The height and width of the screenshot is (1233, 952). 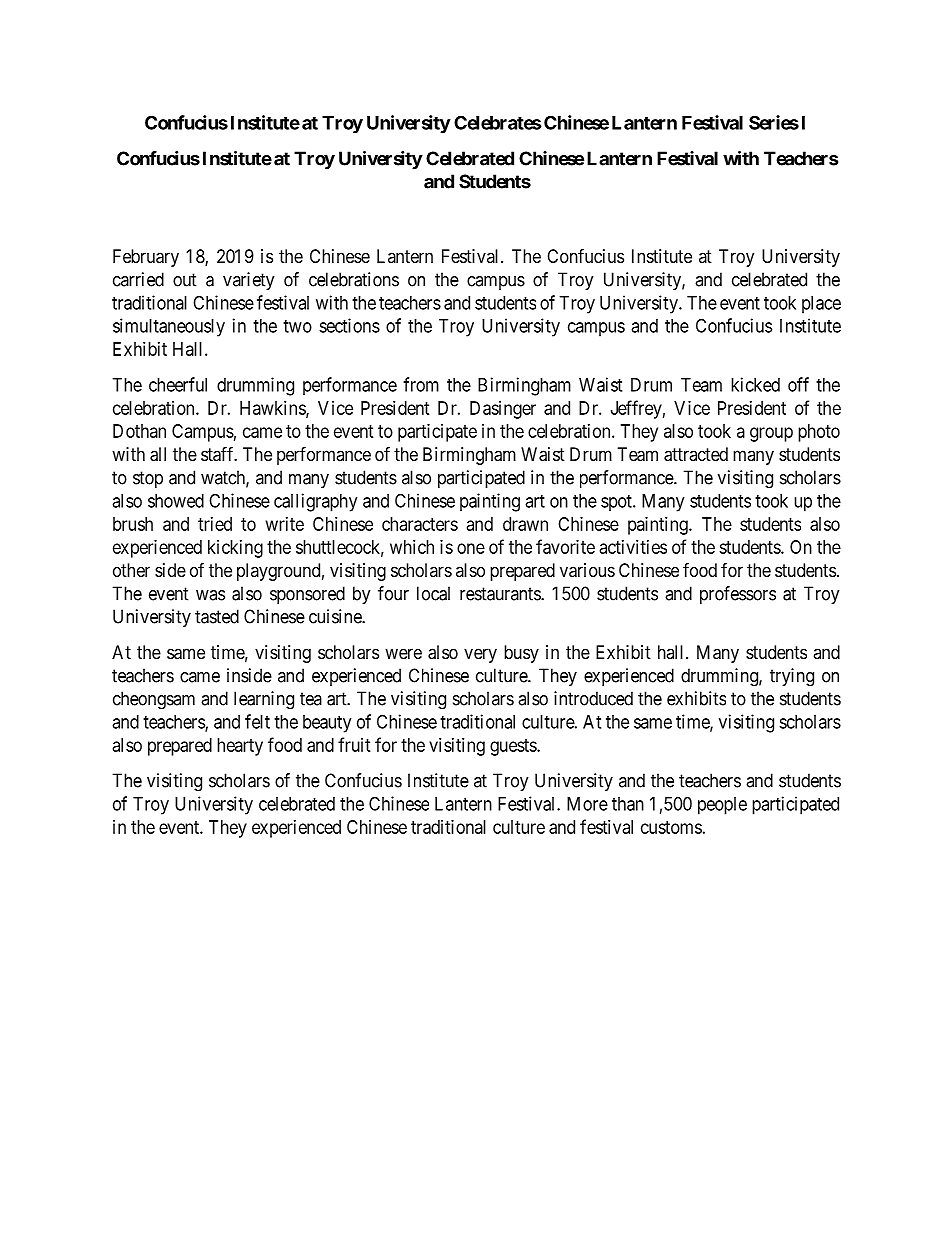 What do you see at coordinates (696, 454) in the screenshot?
I see `attracted` at bounding box center [696, 454].
